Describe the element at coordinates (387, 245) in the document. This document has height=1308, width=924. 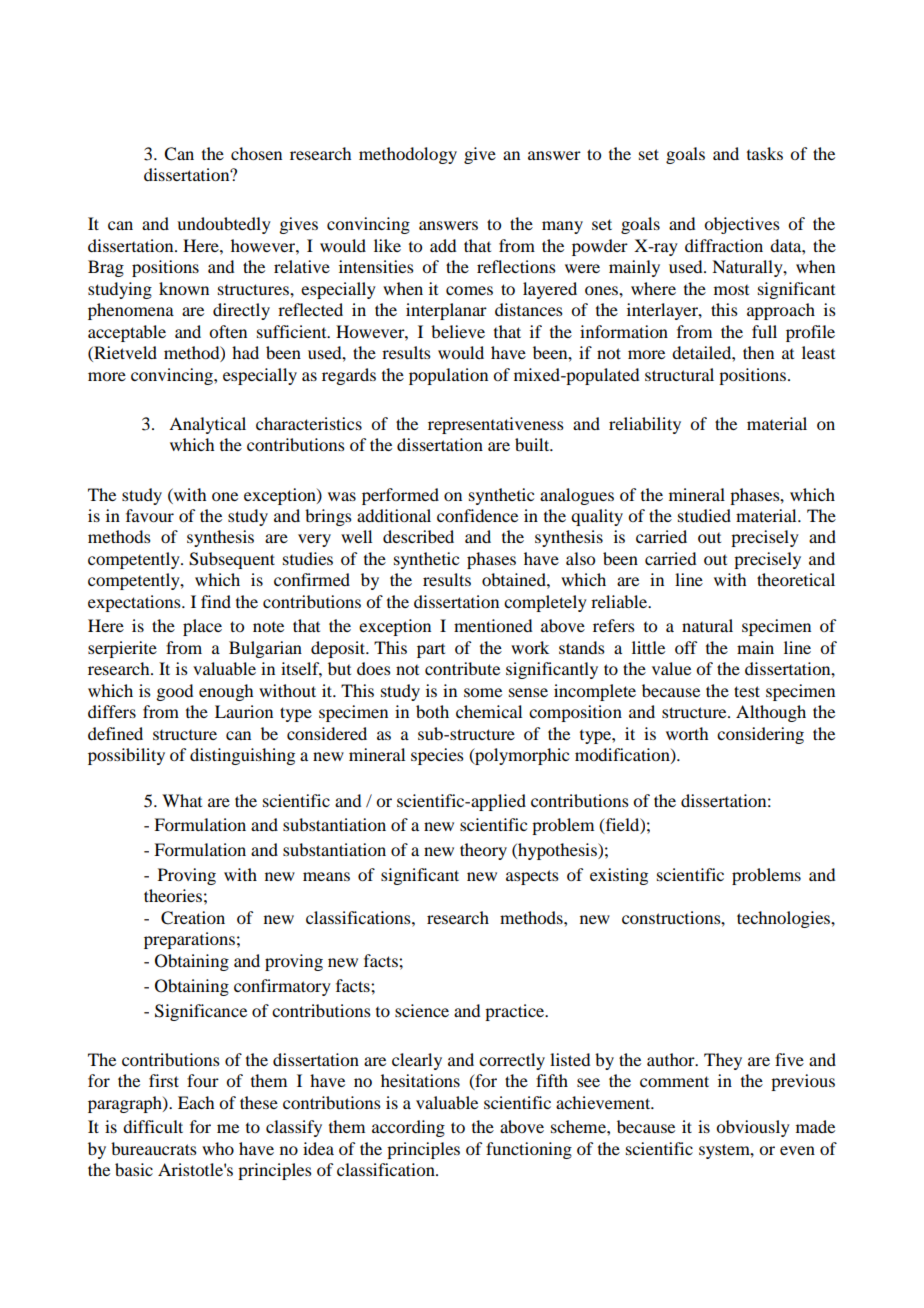
I see `like` at that location.
